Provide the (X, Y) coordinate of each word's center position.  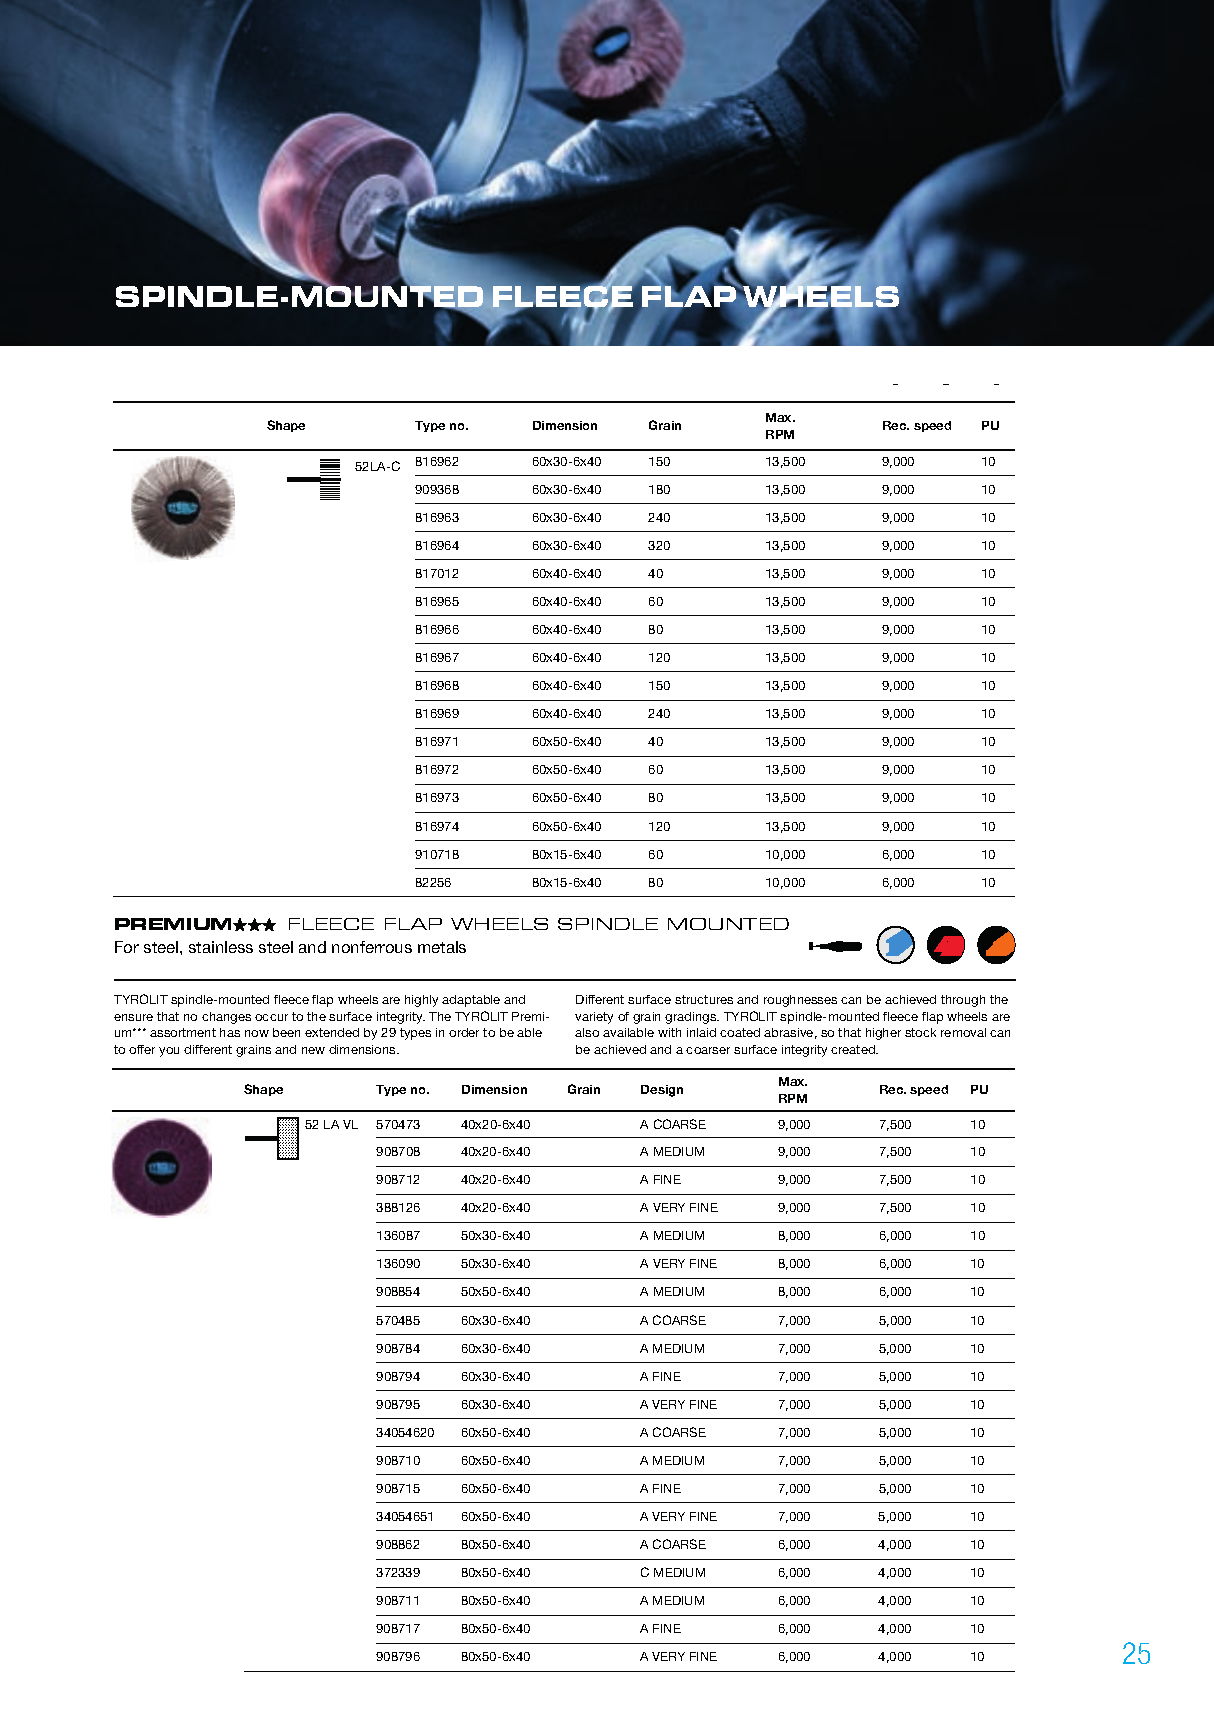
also (587, 1032)
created (854, 1049)
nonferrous (372, 947)
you (169, 1052)
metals (442, 947)
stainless (221, 947)
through (963, 1001)
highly (421, 1001)
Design (662, 1091)
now (257, 1033)
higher (883, 1034)
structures (704, 999)
